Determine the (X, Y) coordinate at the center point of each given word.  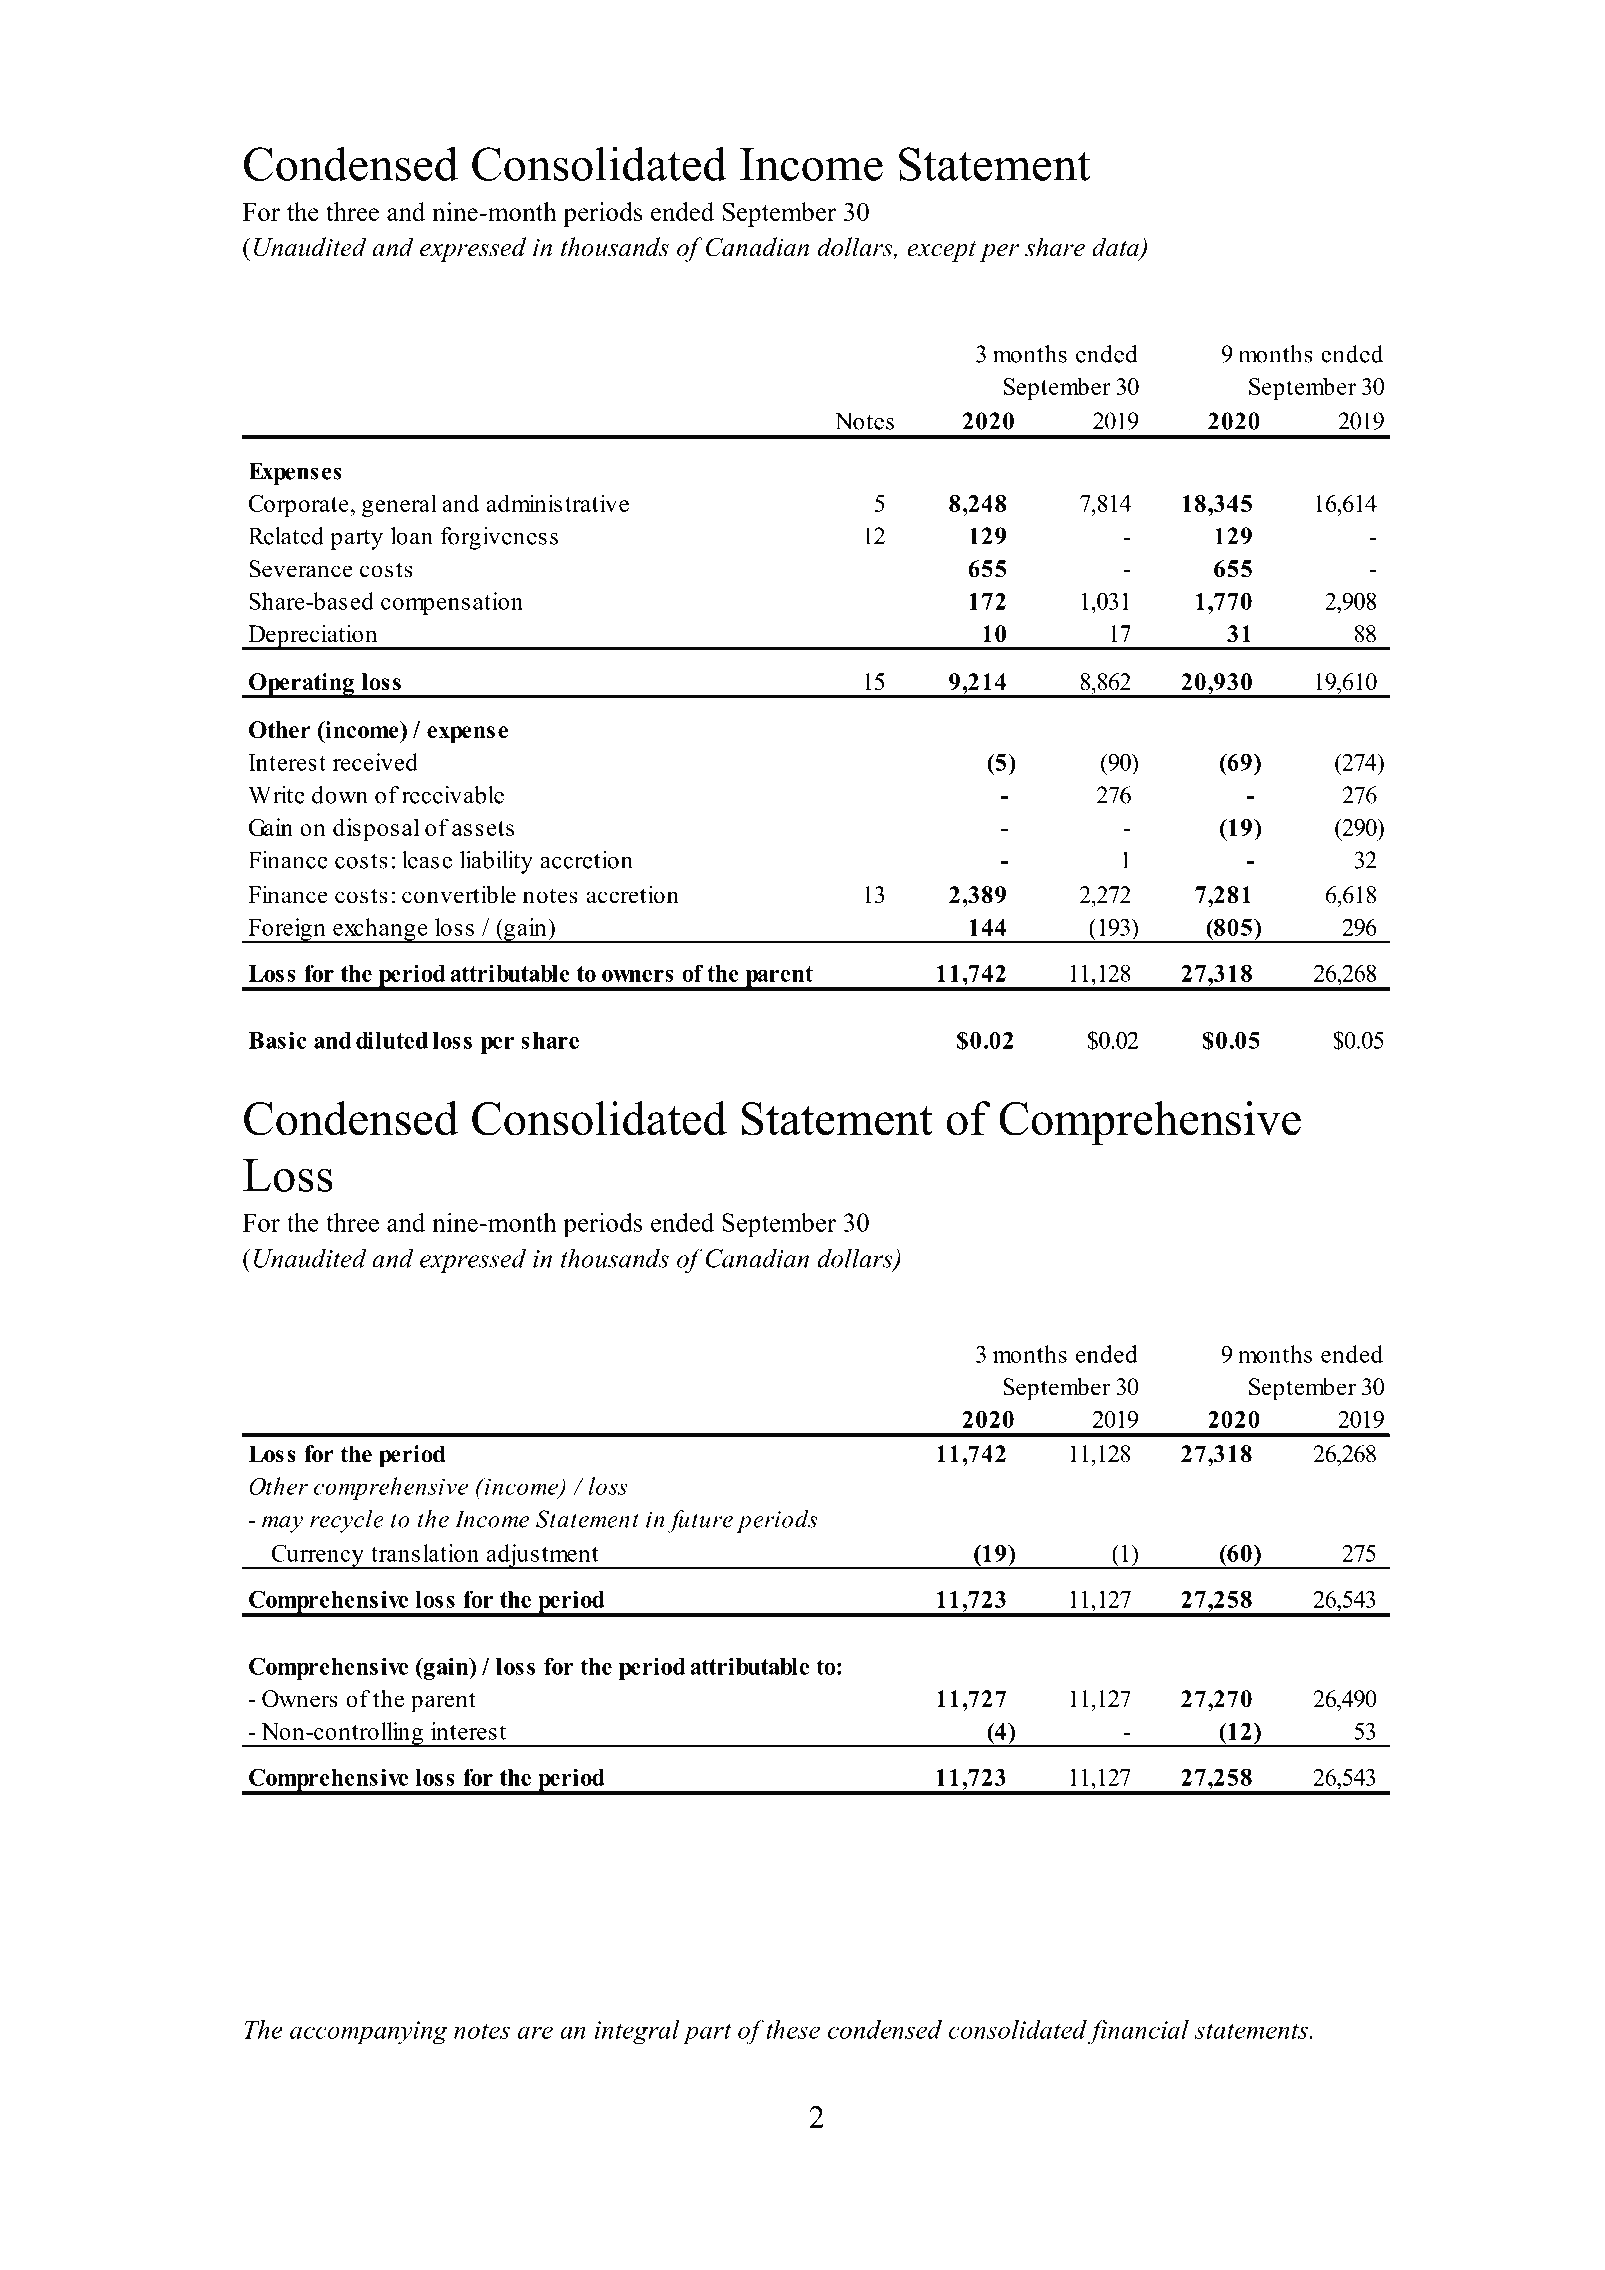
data (1116, 248)
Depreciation (313, 637)
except (941, 251)
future (700, 1521)
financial (1138, 2032)
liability (496, 862)
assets (483, 828)
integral (637, 2032)
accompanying (369, 2033)
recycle (347, 1521)
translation (425, 1553)
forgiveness (499, 538)
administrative (558, 503)
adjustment (542, 1556)
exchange (380, 930)
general (399, 505)
